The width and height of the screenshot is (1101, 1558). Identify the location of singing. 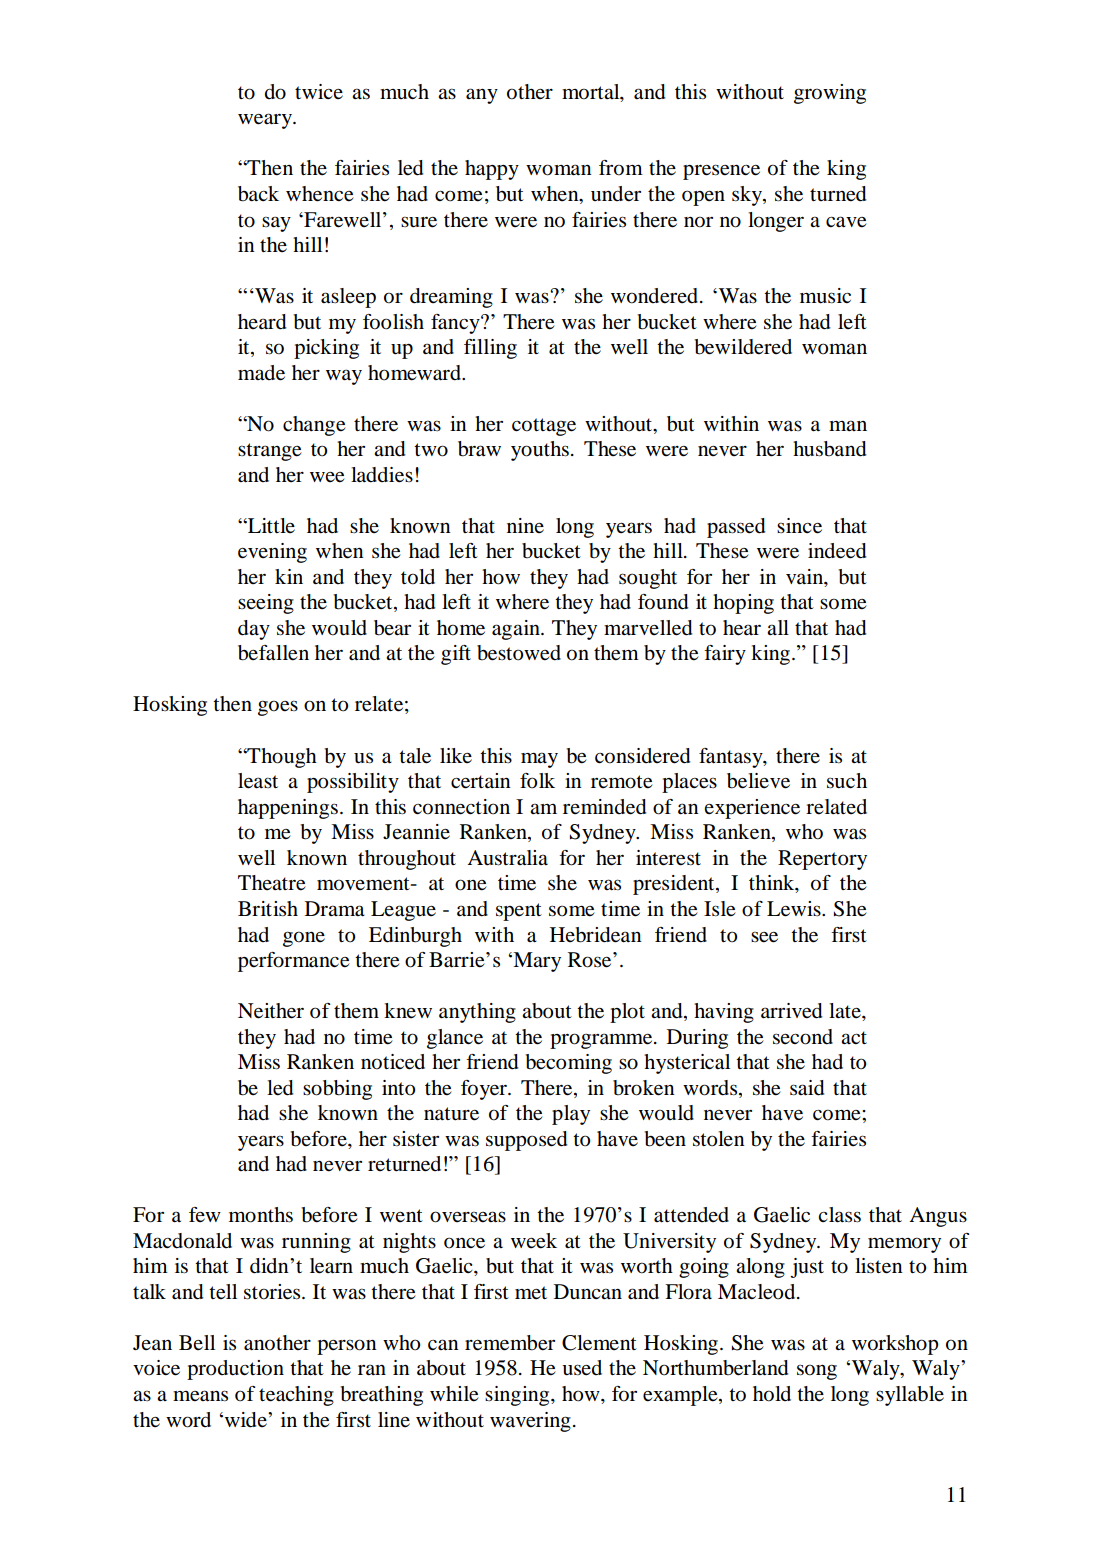
(518, 1396).
